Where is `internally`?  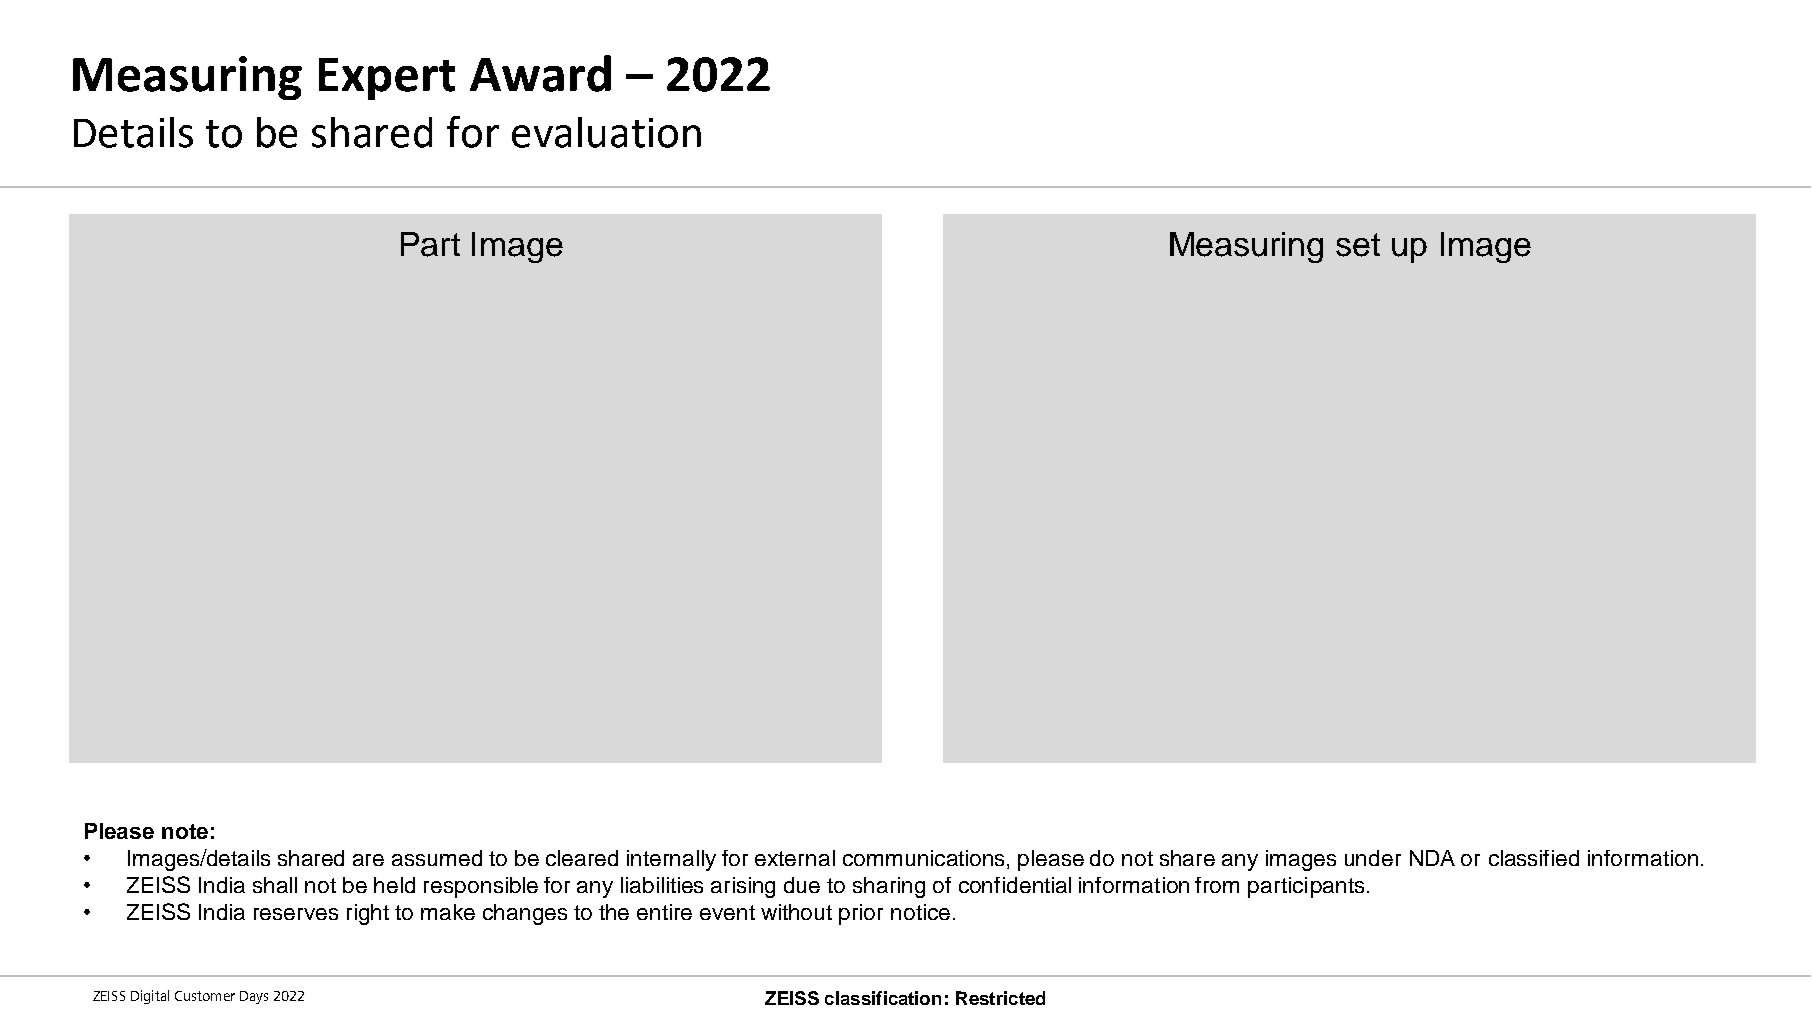
internally is located at coordinates (671, 860).
